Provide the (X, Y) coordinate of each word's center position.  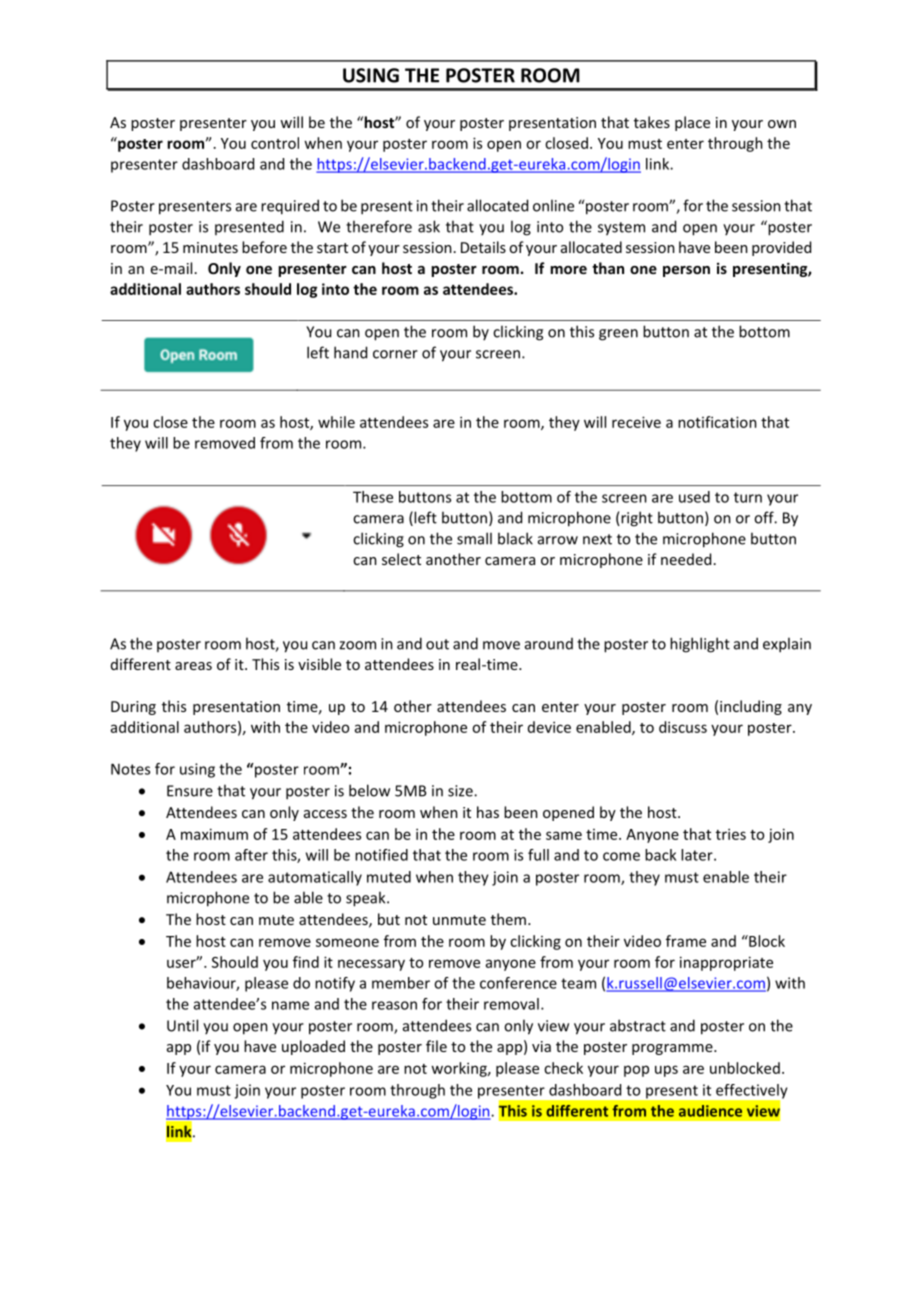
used (694, 497)
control (275, 143)
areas (193, 666)
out (437, 644)
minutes (210, 247)
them (508, 919)
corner (395, 354)
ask (429, 226)
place (692, 123)
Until (182, 1025)
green (618, 335)
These (373, 497)
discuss (683, 727)
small (474, 538)
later (698, 855)
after (251, 855)
